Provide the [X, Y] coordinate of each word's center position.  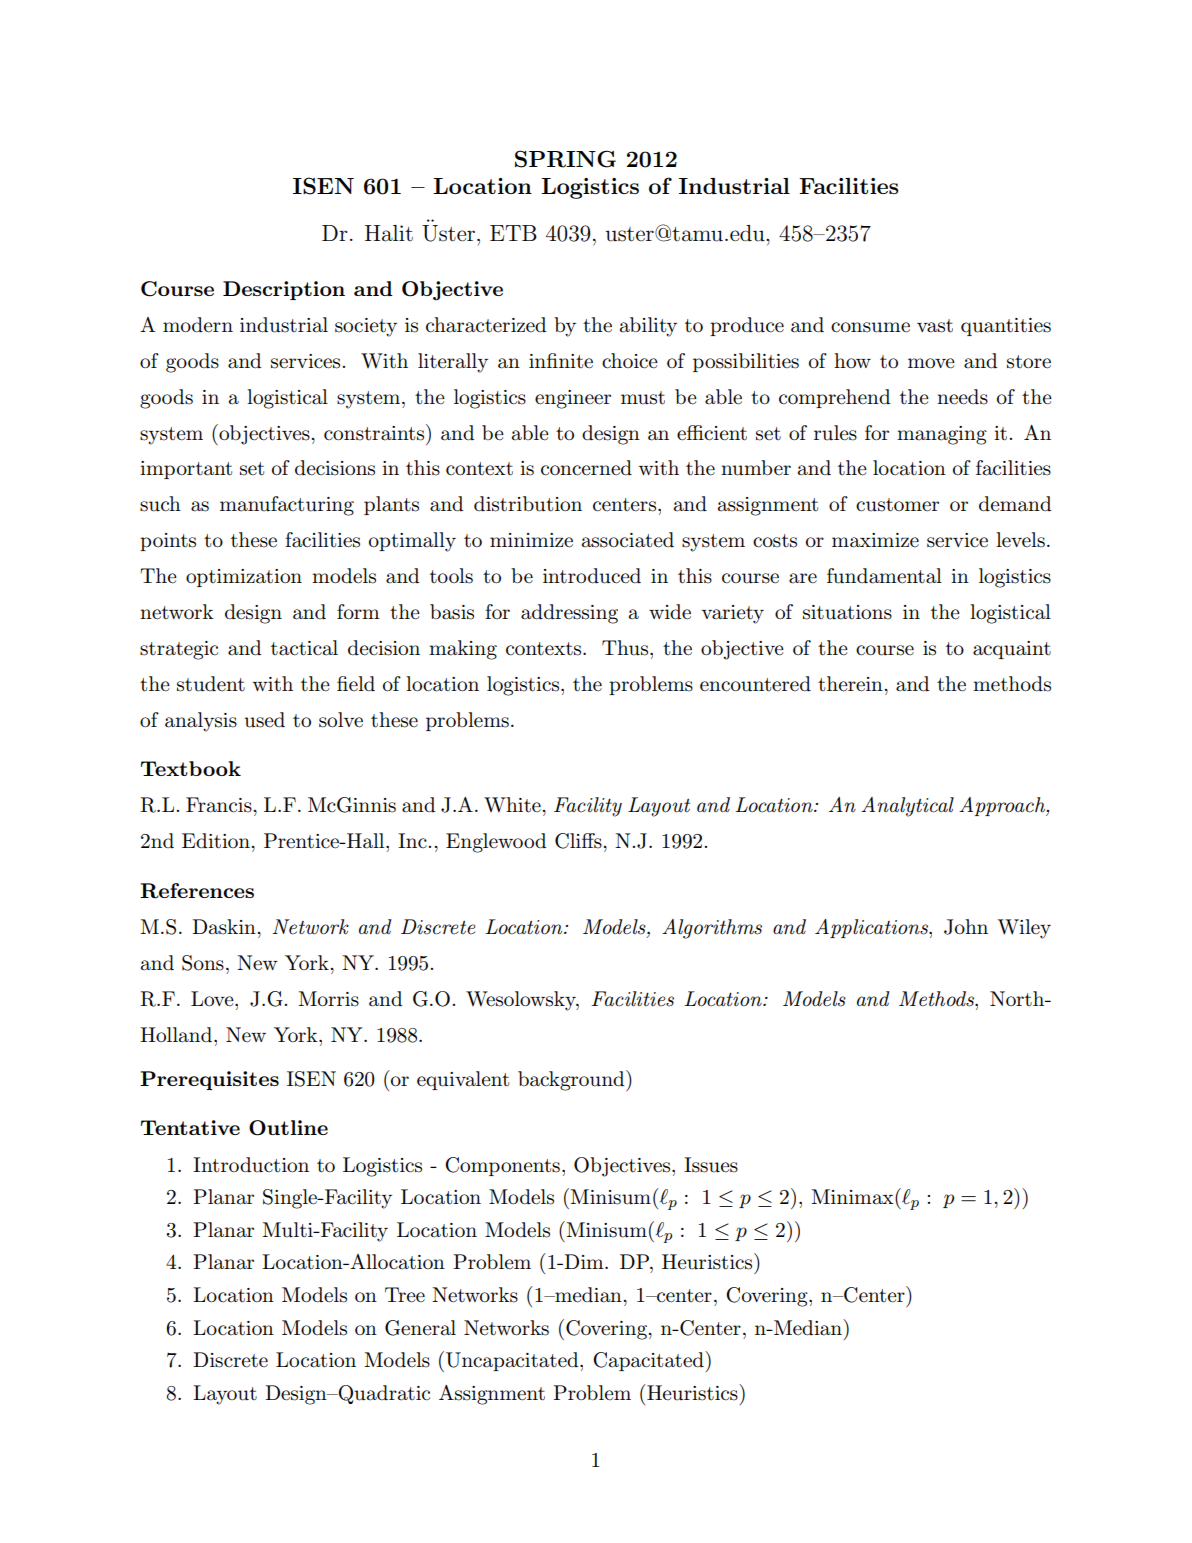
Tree [405, 1295]
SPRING [565, 159]
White [512, 805]
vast [935, 326]
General [420, 1328]
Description [284, 290]
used [264, 720]
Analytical [907, 807]
